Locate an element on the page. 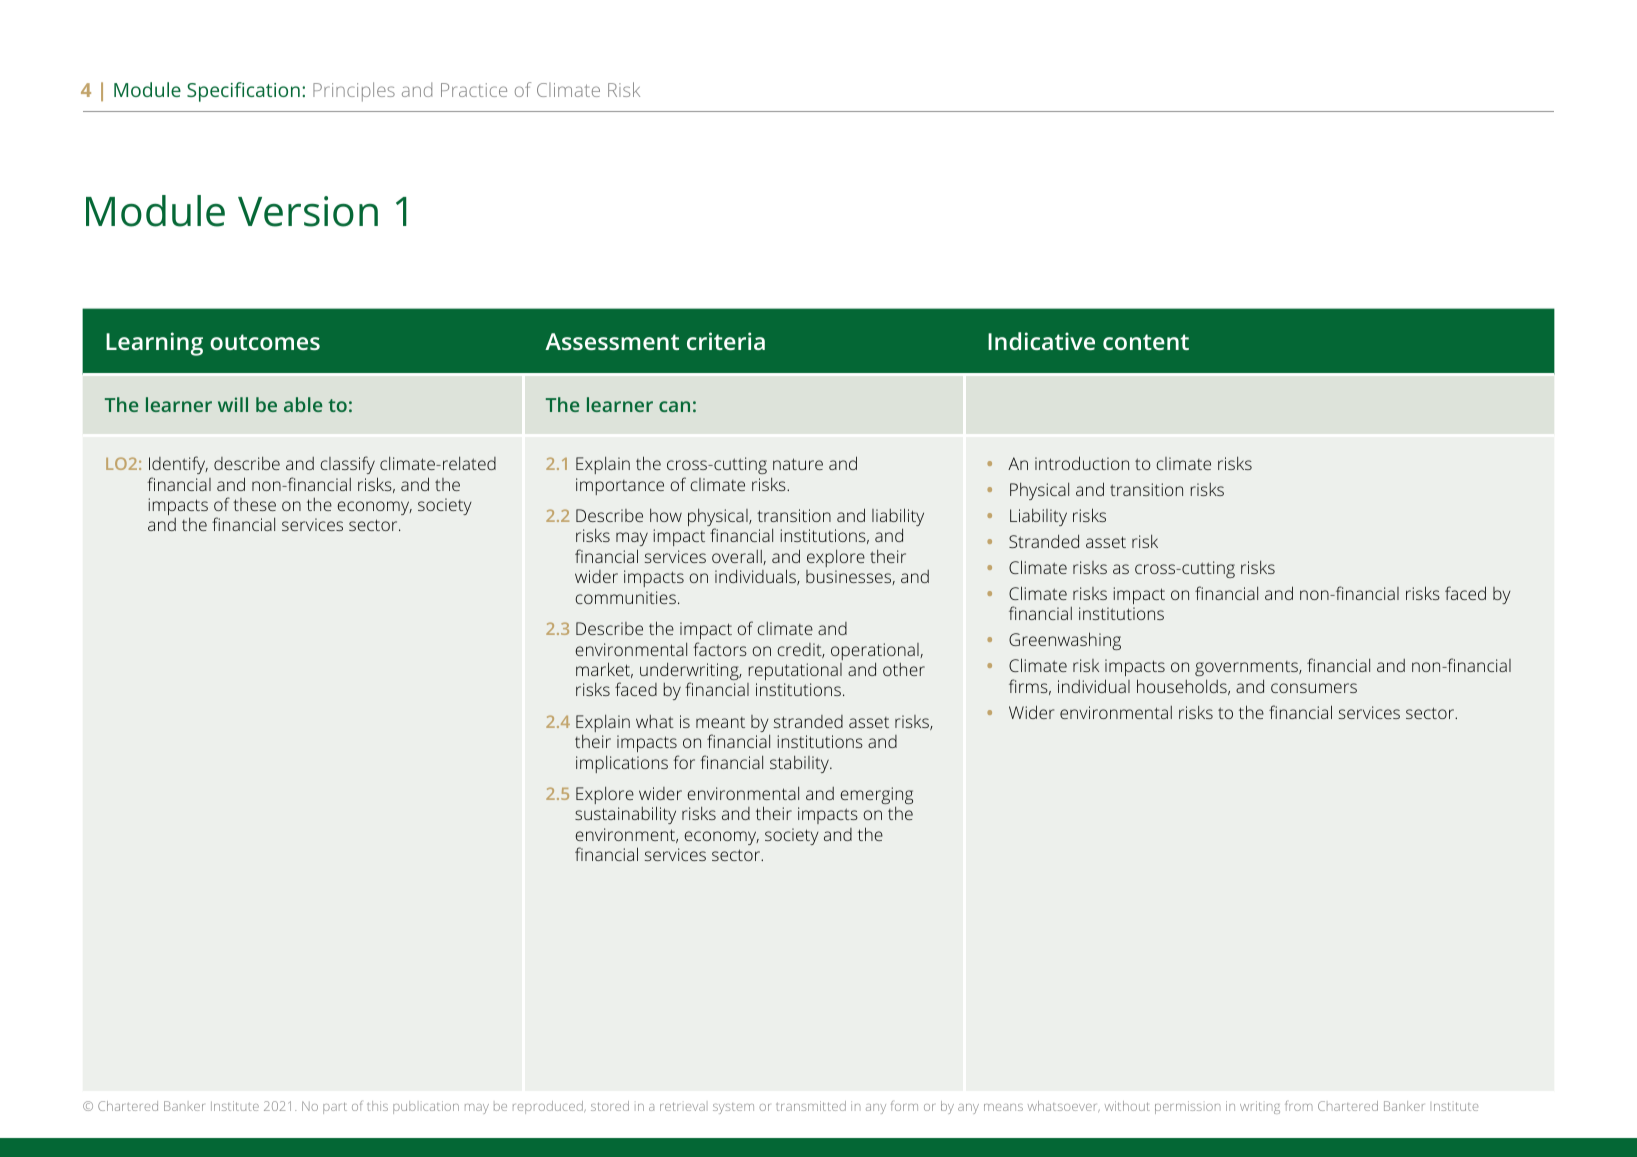  permission is located at coordinates (1187, 1107).
